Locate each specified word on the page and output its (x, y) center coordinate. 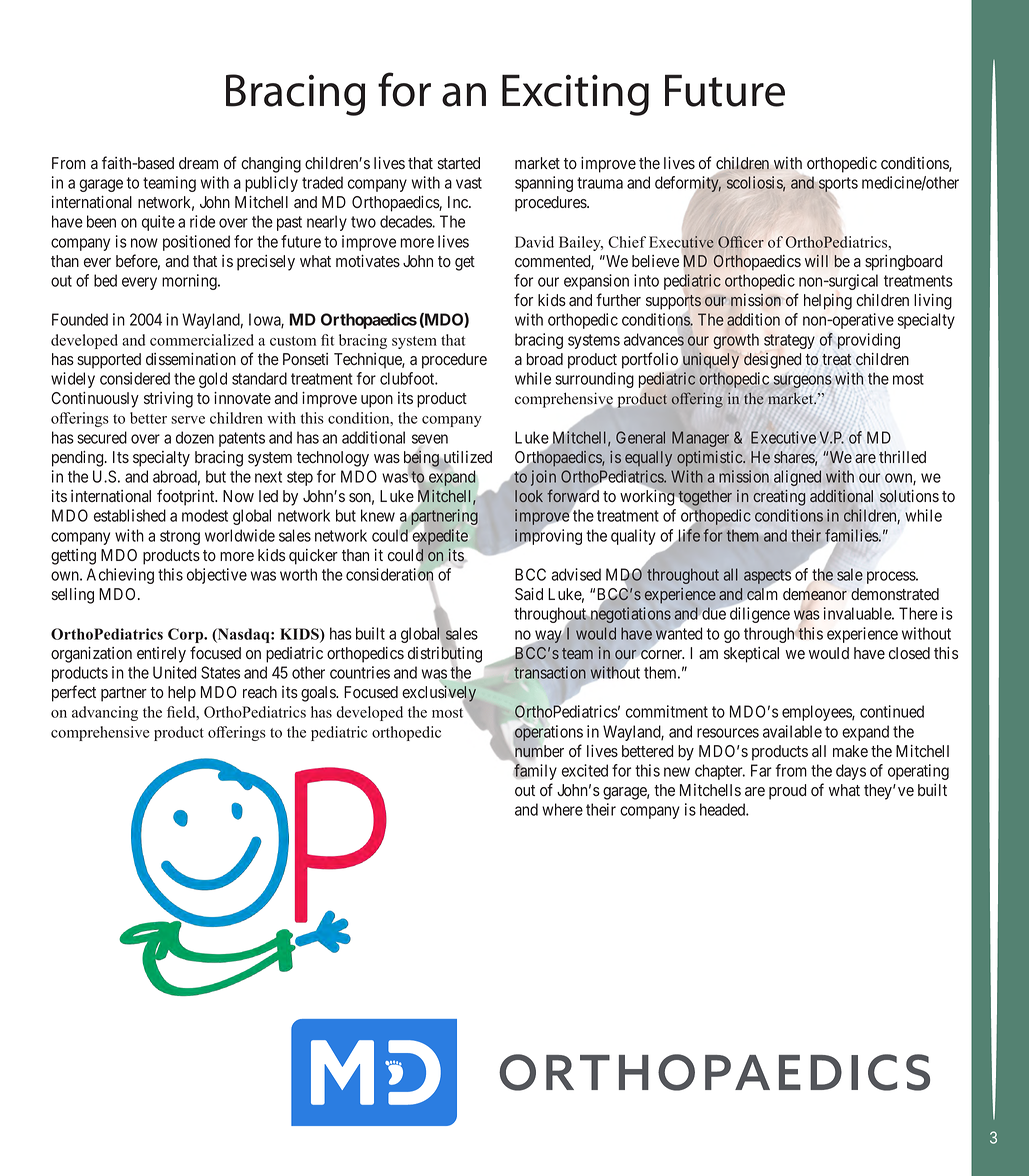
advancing (105, 713)
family (535, 771)
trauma (600, 183)
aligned (797, 478)
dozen (195, 437)
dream (198, 163)
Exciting (575, 95)
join (543, 478)
